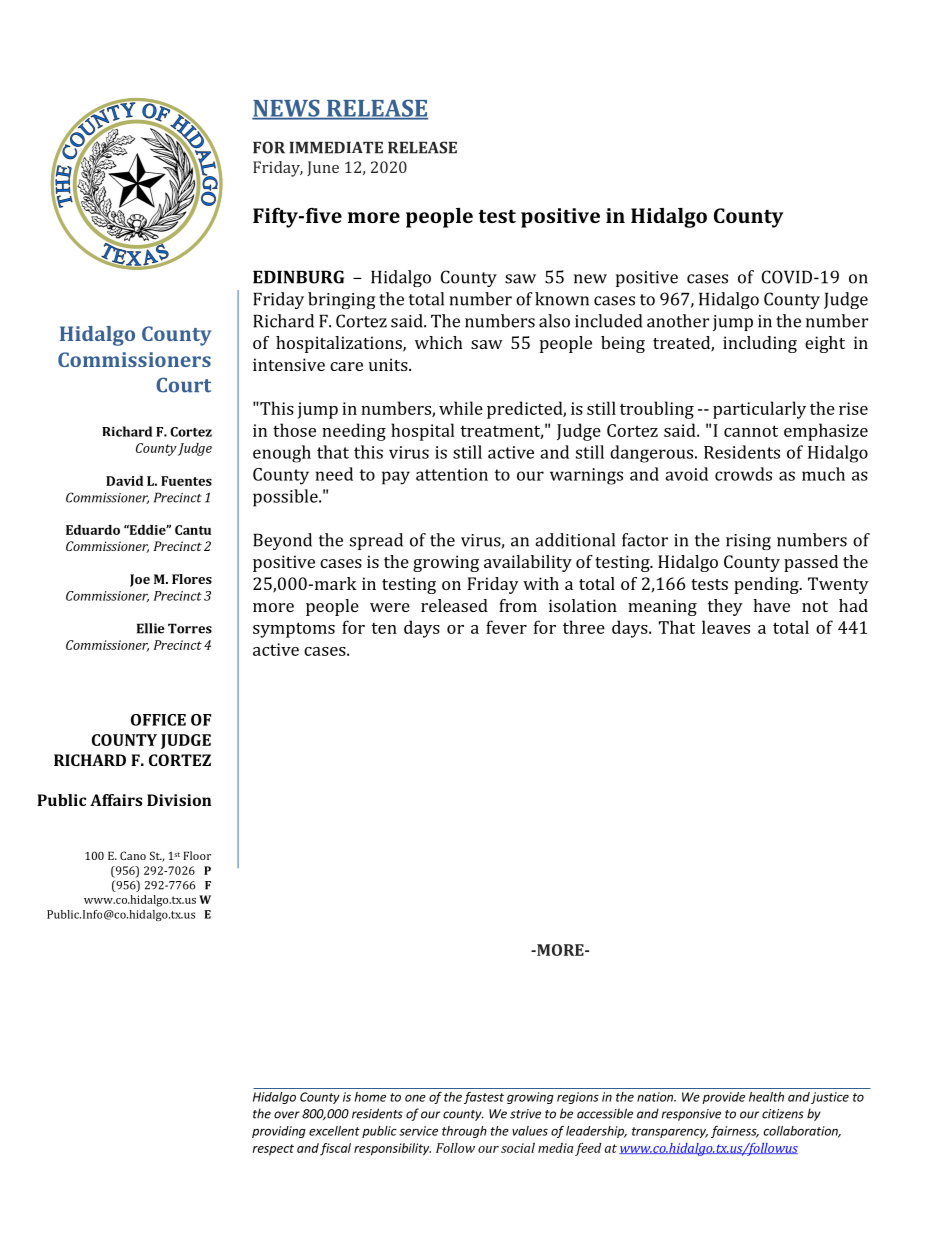 This document has height=1233, width=952. Describe the element at coordinates (464, 1132) in the document. I see `through` at that location.
